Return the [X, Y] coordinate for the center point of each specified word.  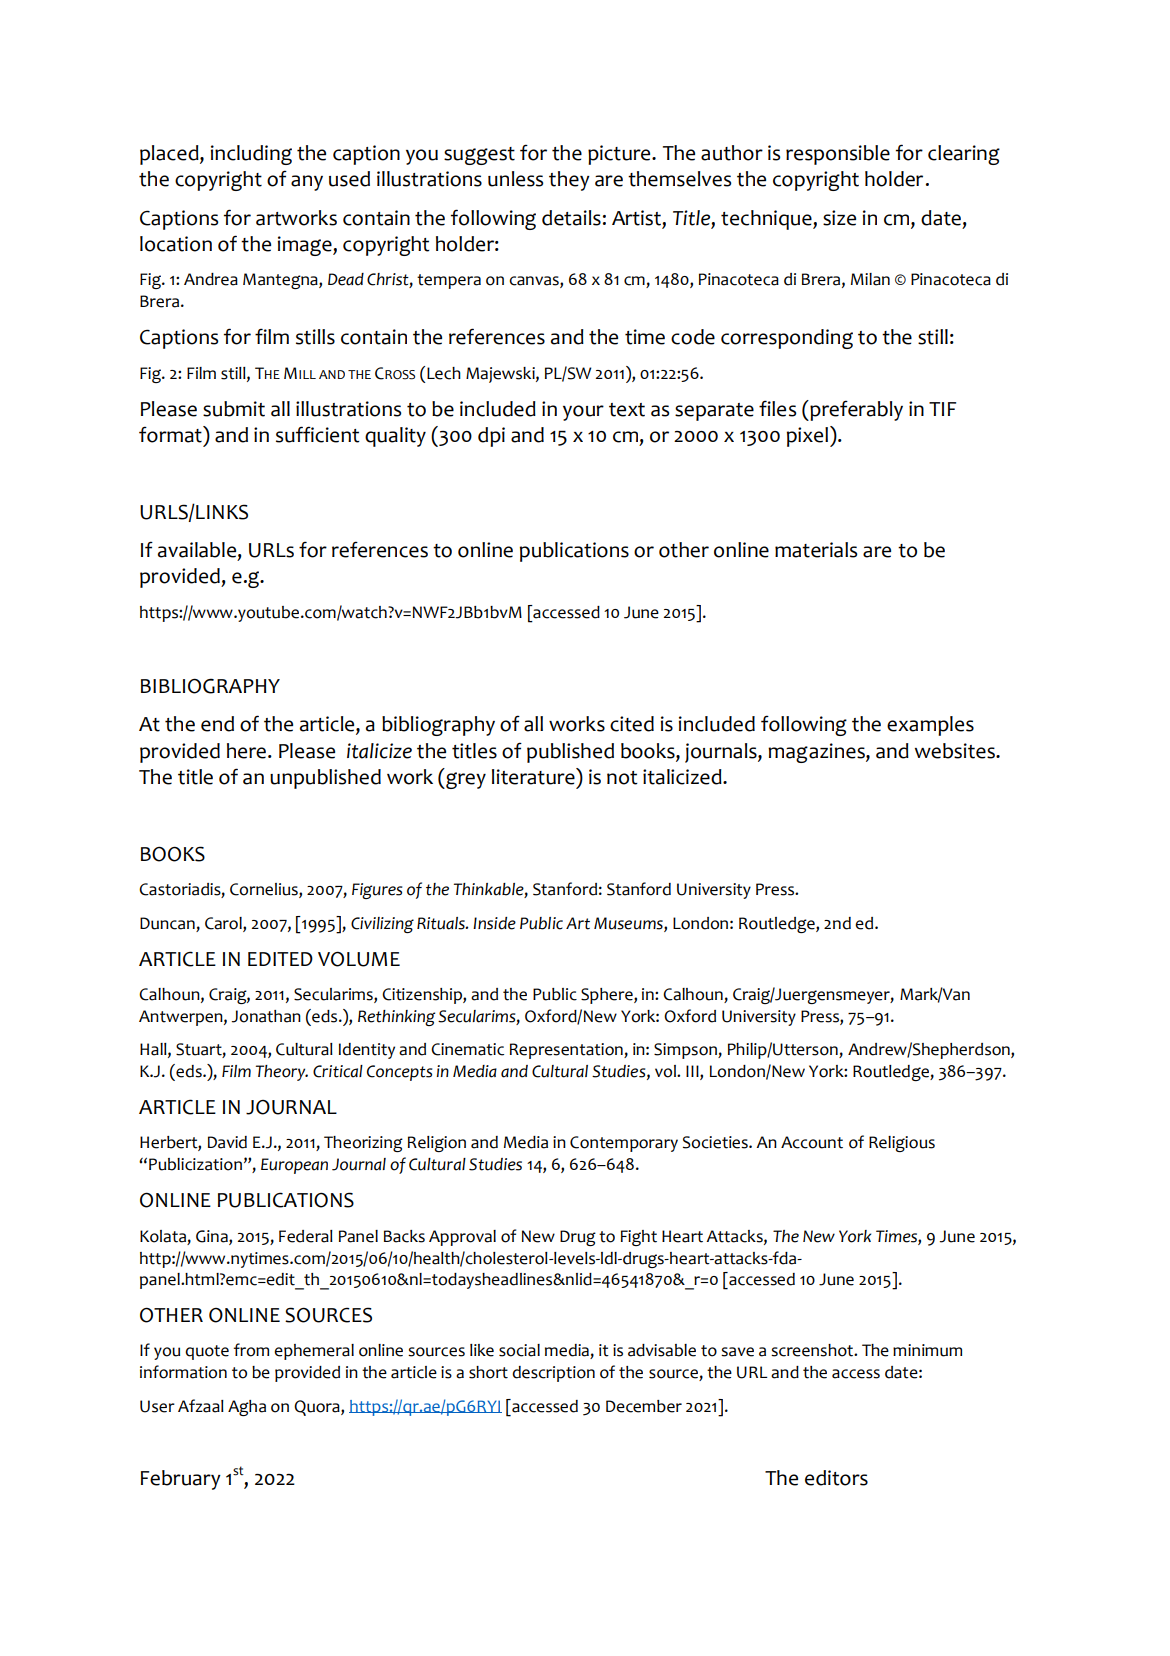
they [569, 181]
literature [534, 776]
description [553, 1374]
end [217, 724]
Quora [318, 1408]
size [839, 218]
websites [956, 751]
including [251, 155]
